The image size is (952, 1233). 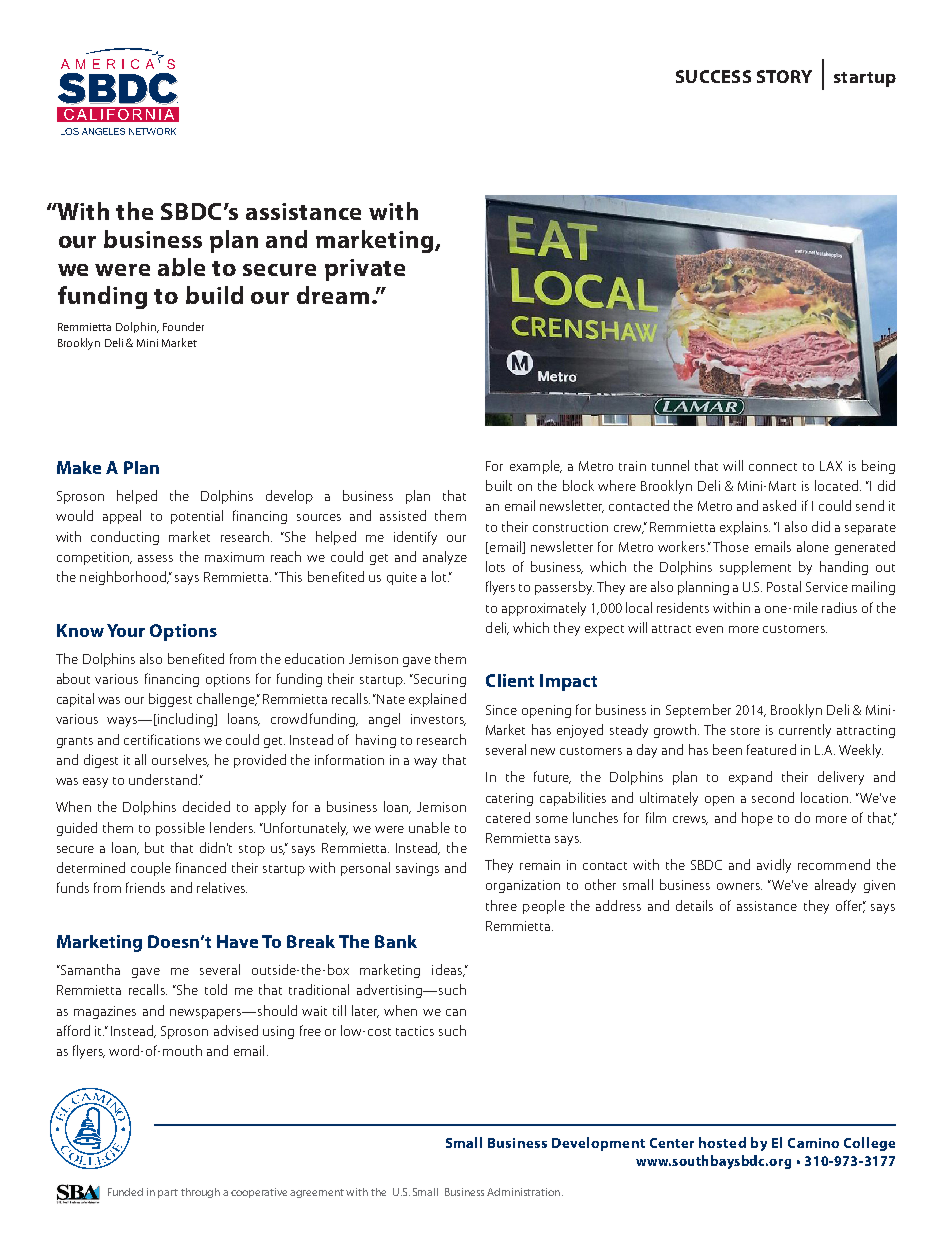 I want to click on Your, so click(x=126, y=630).
